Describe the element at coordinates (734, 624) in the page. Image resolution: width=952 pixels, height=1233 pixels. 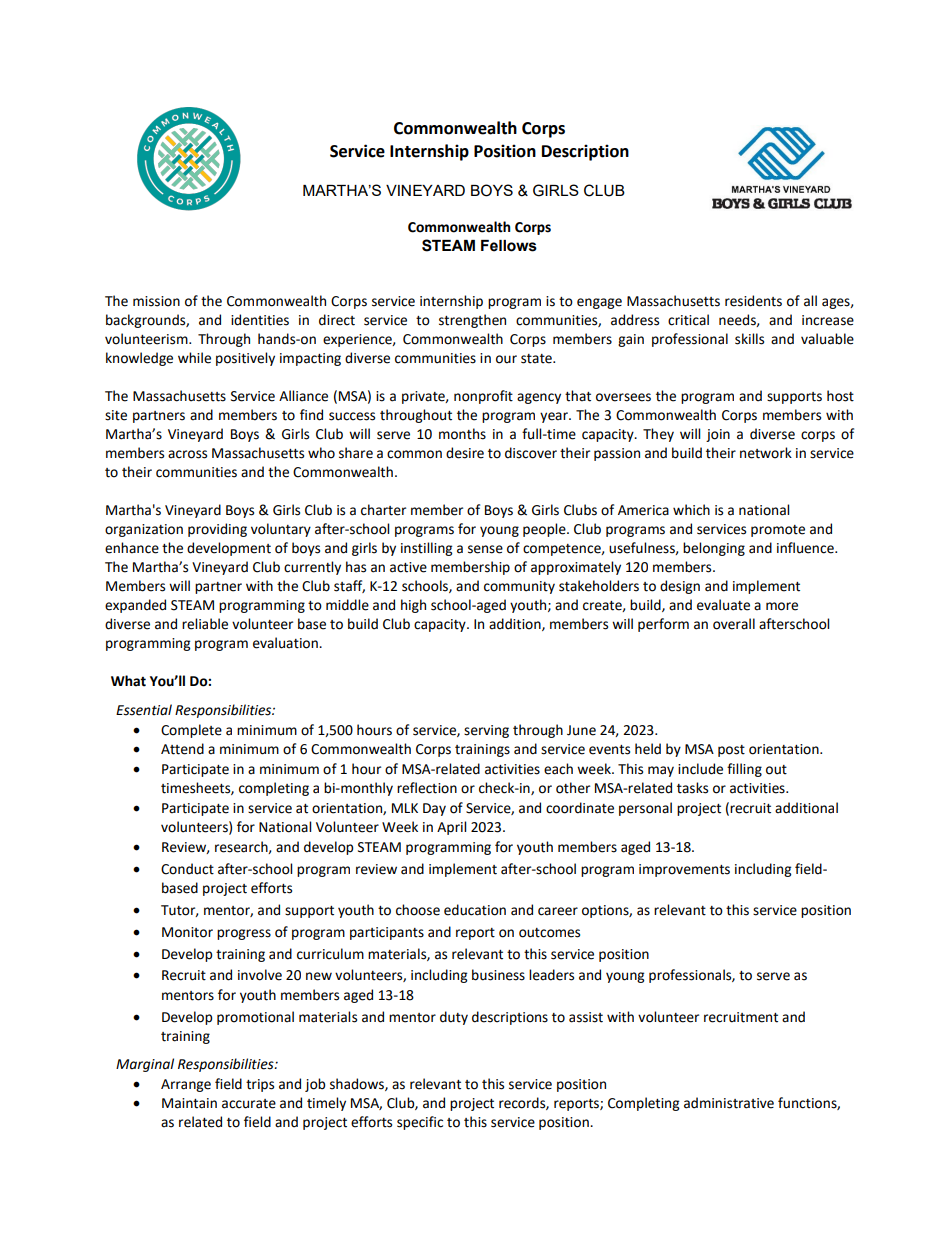
I see `overall` at that location.
